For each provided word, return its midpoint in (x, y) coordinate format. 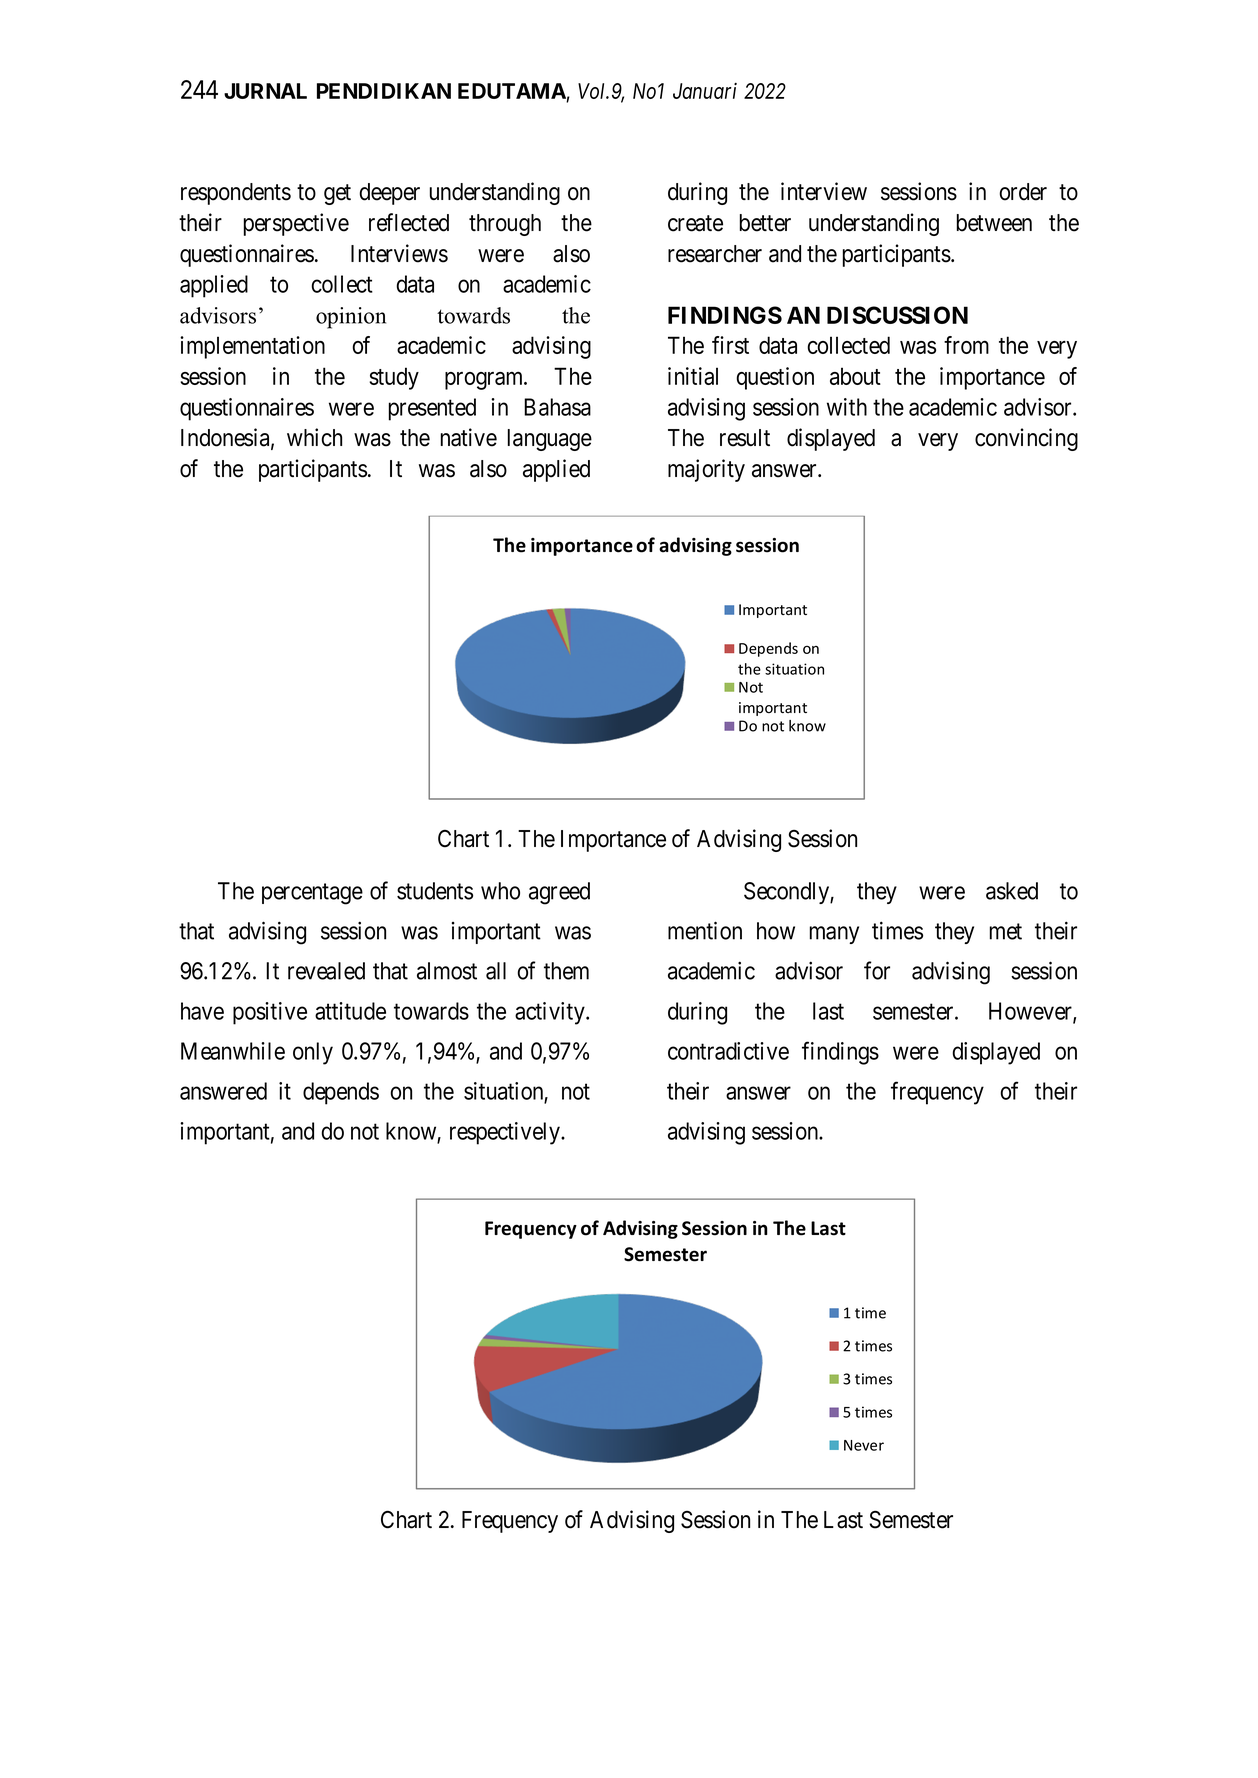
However (1031, 1012)
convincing (1026, 439)
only (313, 1053)
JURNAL (265, 91)
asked (1012, 891)
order (1023, 192)
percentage (312, 894)
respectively (506, 1133)
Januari (705, 91)
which (314, 437)
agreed (559, 893)
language (550, 440)
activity (551, 1013)
